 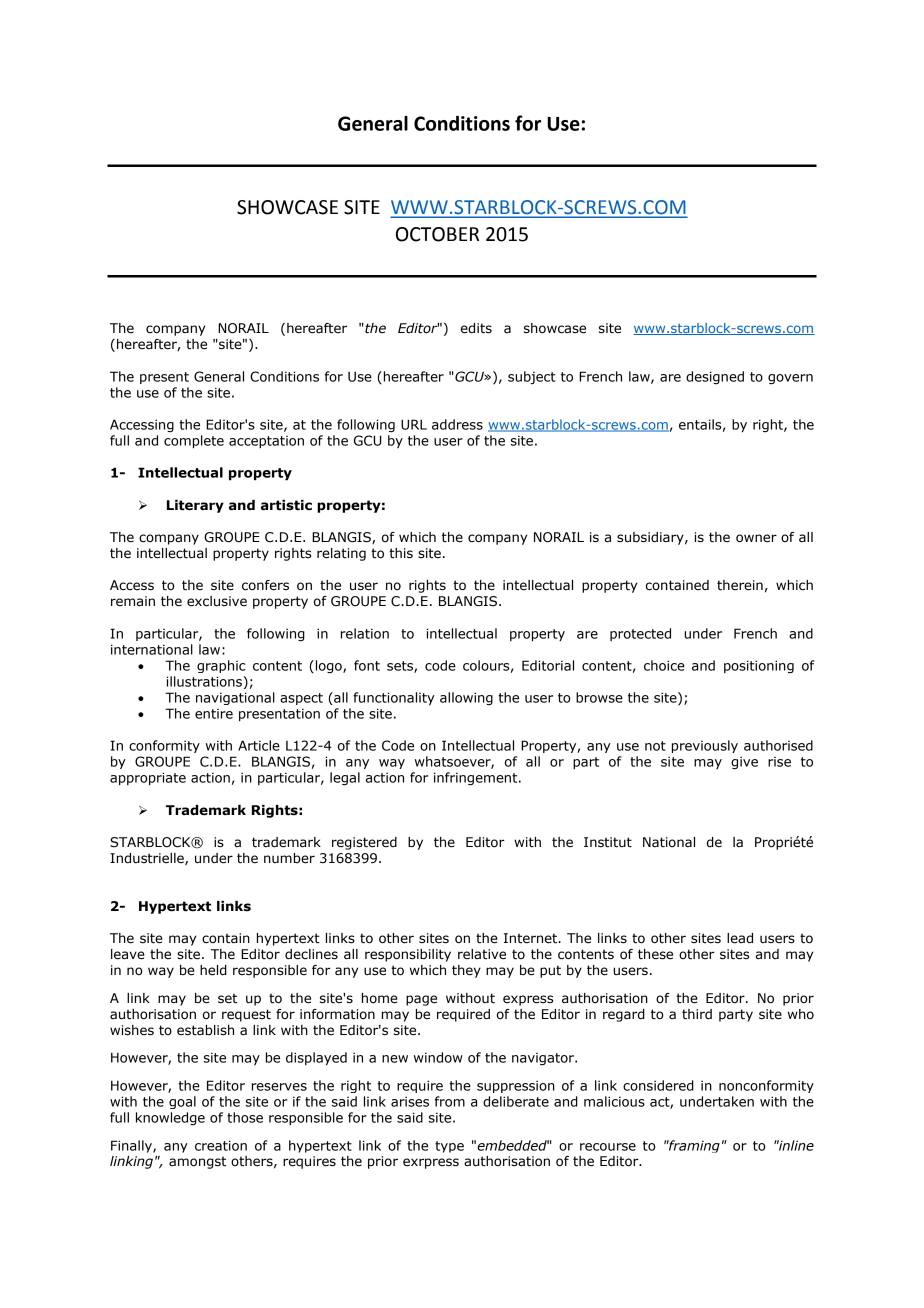 What do you see at coordinates (437, 234) in the screenshot?
I see `OCTOBER` at bounding box center [437, 234].
